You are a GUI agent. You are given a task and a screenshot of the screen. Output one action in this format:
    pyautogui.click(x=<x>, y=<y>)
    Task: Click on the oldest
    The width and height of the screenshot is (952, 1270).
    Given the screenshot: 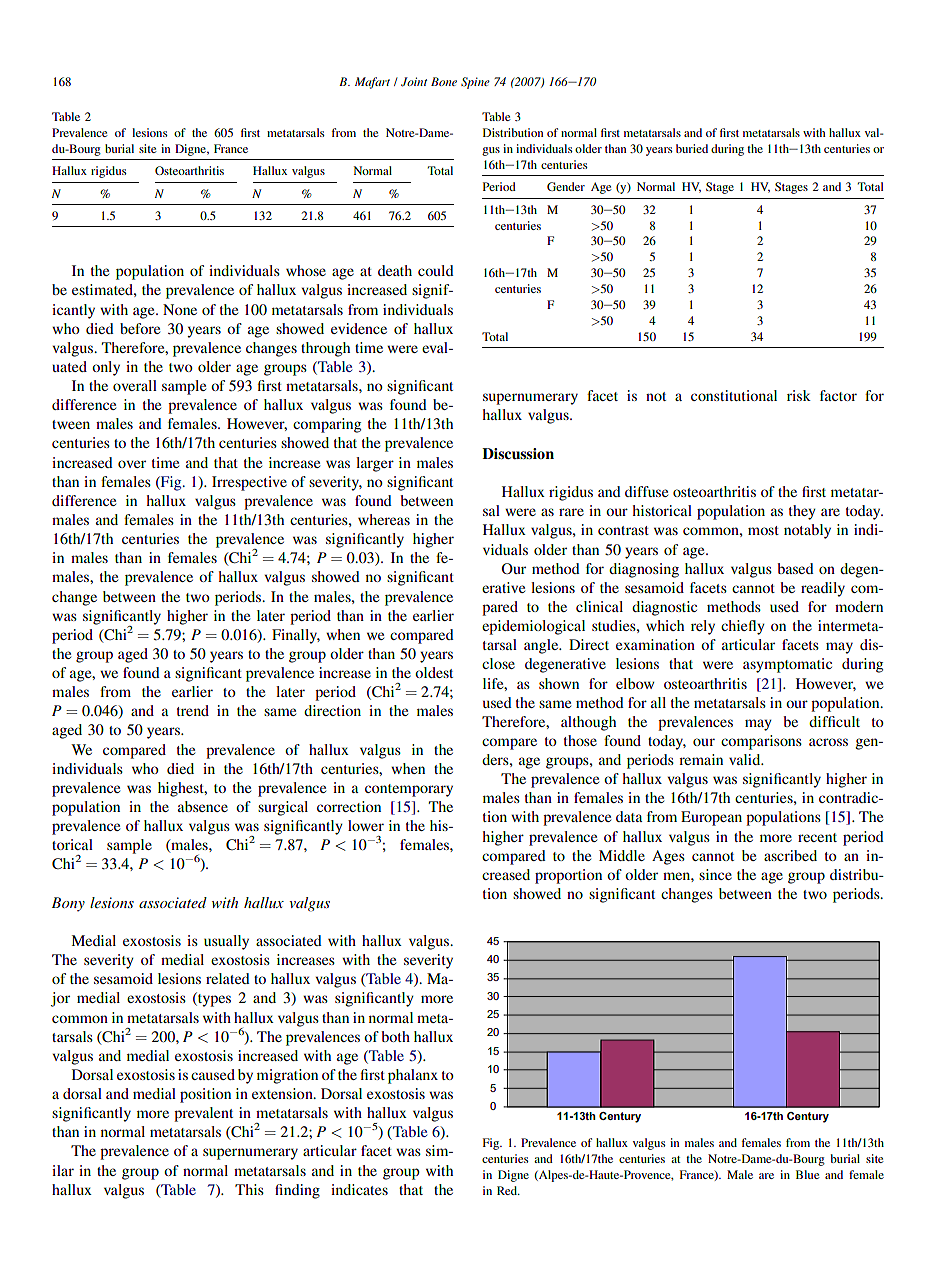 What is the action you would take?
    pyautogui.click(x=434, y=672)
